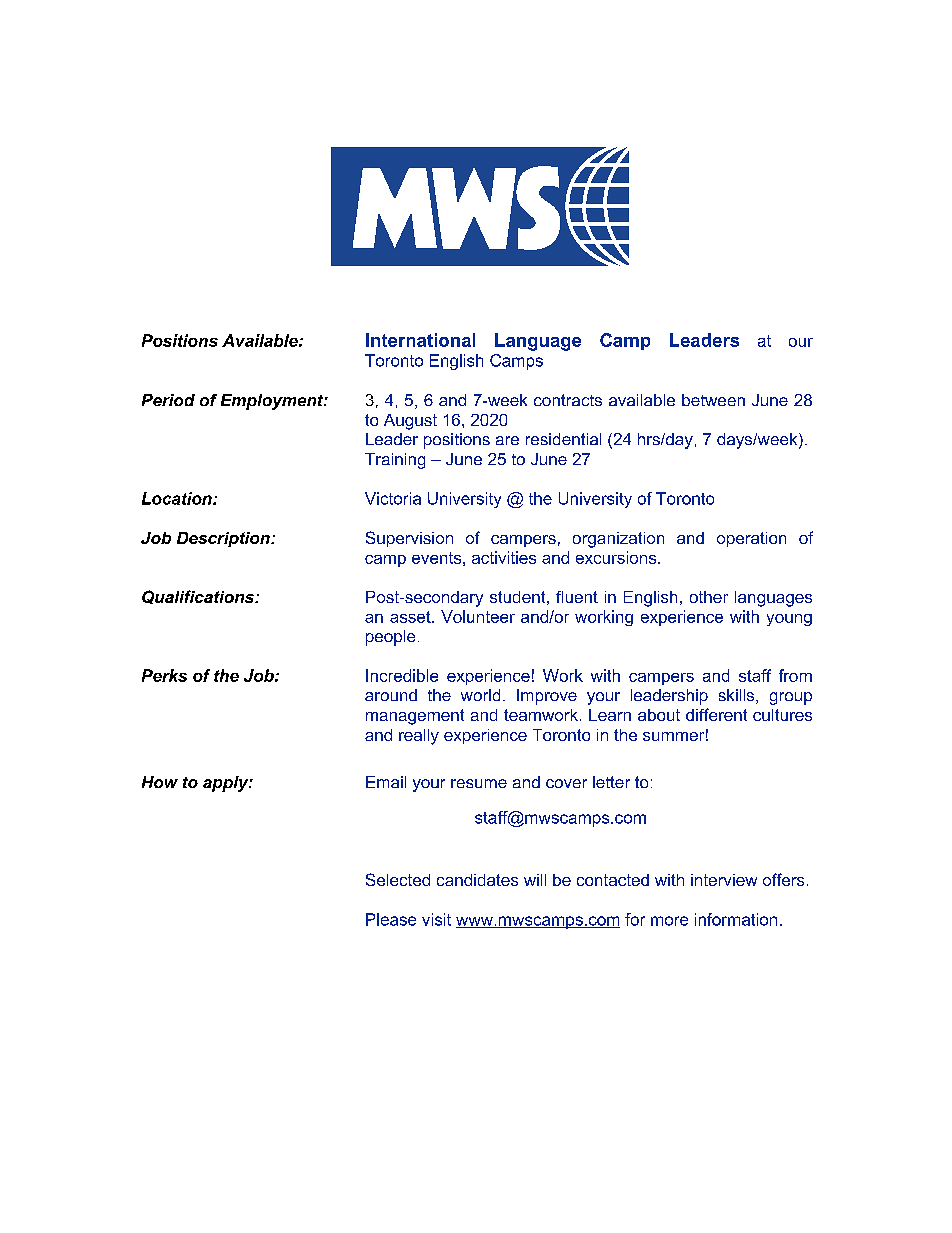 The height and width of the page is (1233, 952). Describe the element at coordinates (713, 400) in the page. I see `between` at that location.
